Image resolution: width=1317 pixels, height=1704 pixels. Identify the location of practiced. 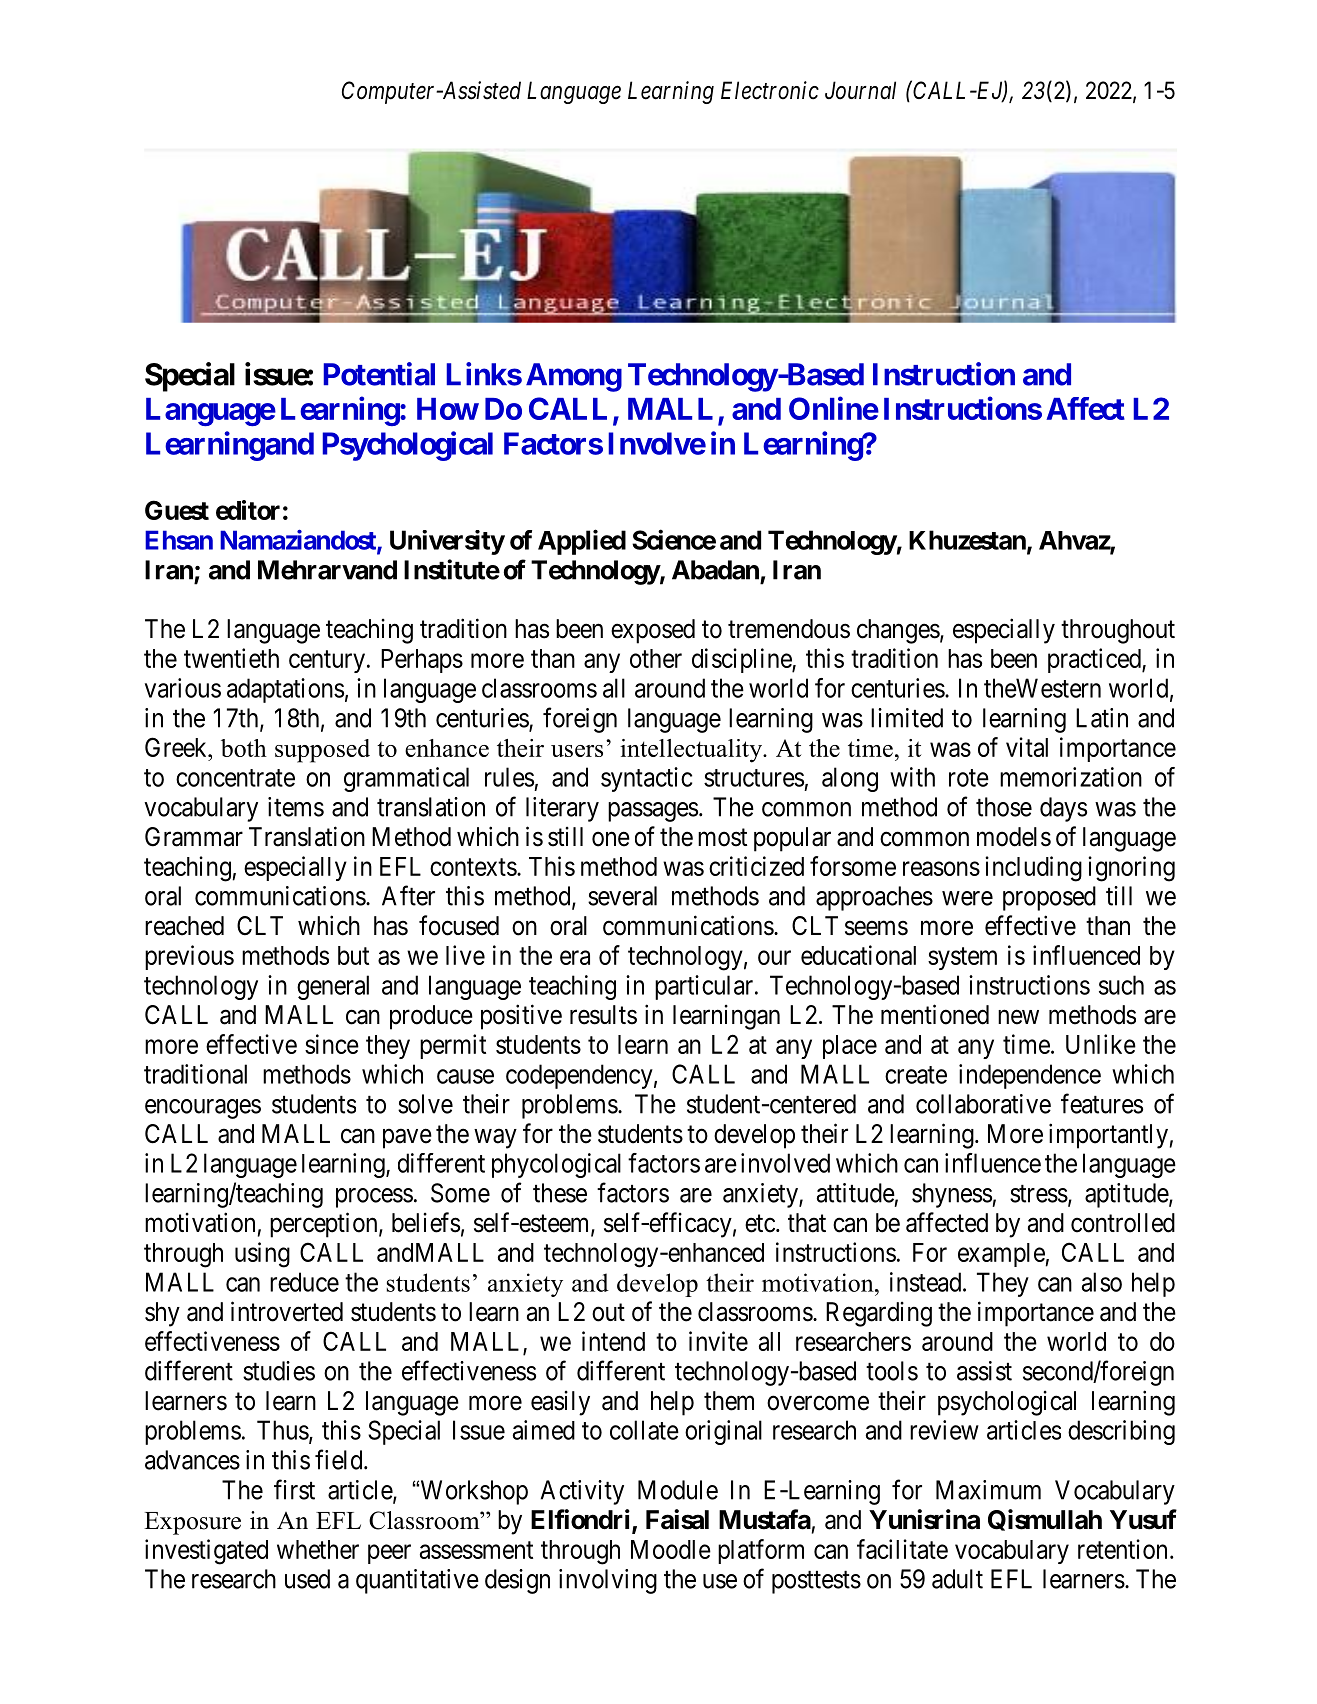
(1095, 660).
